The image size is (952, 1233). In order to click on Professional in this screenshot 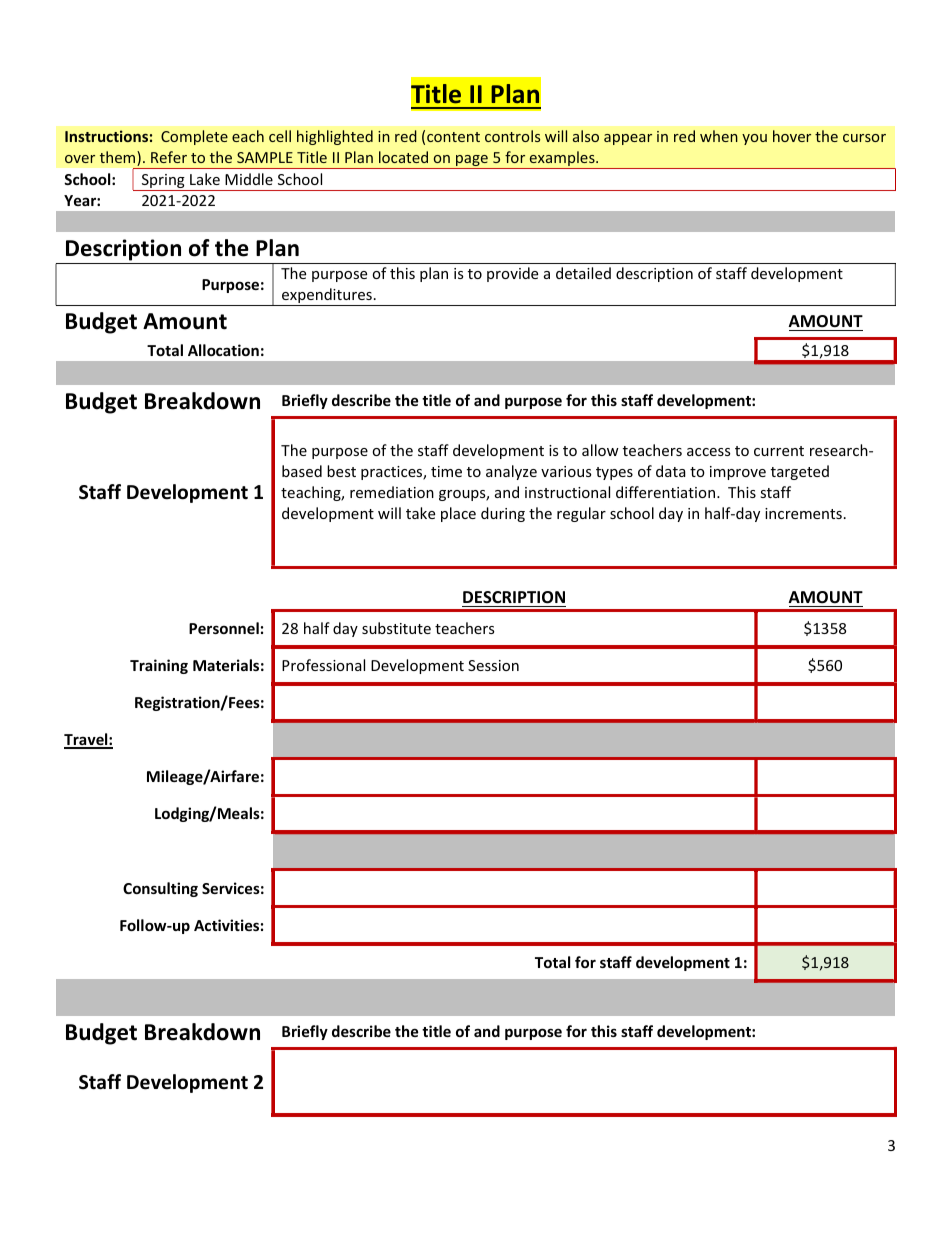, I will do `click(323, 665)`.
